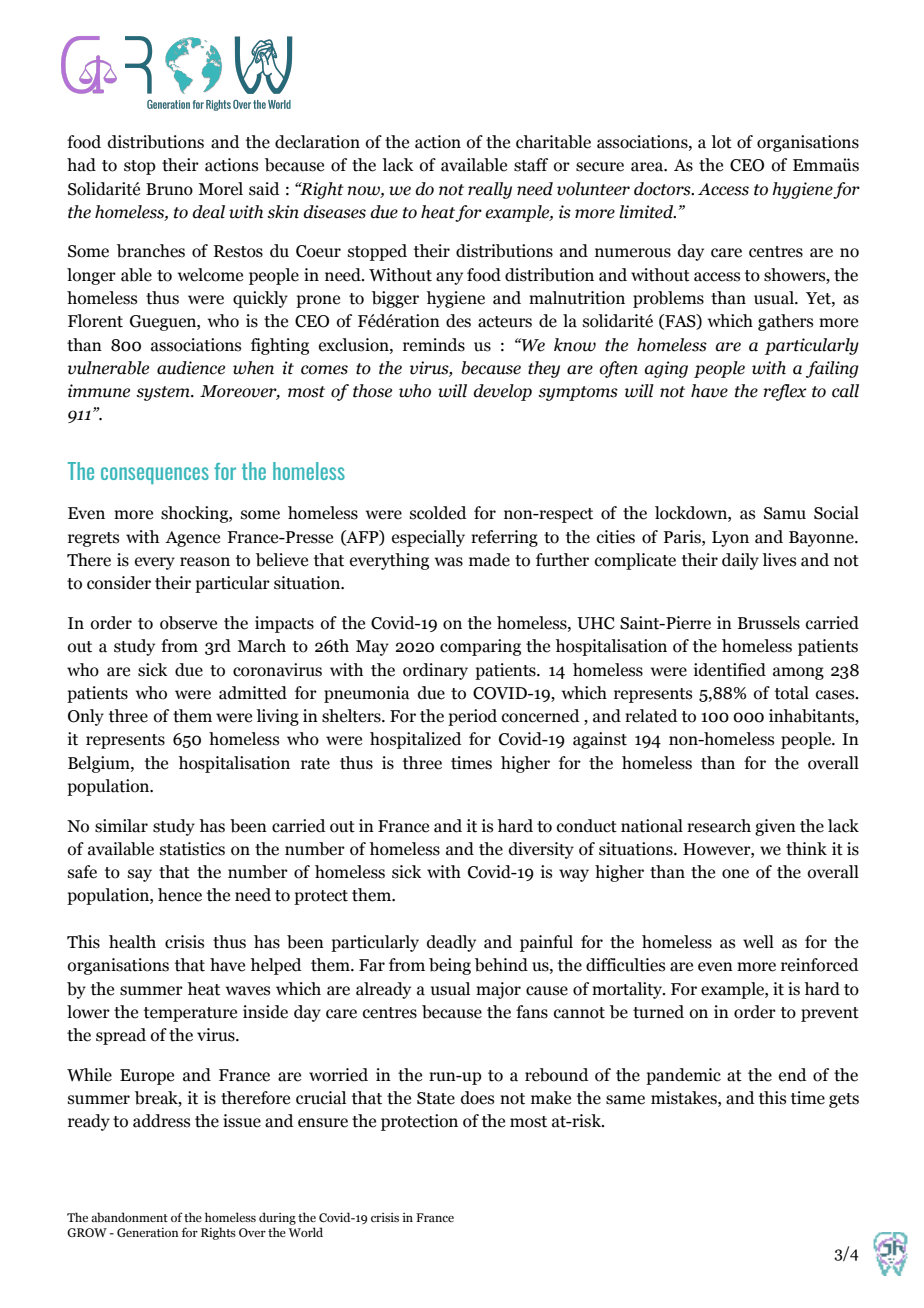 This screenshot has width=924, height=1308. Describe the element at coordinates (169, 189) in the screenshot. I see `Bruno` at that location.
